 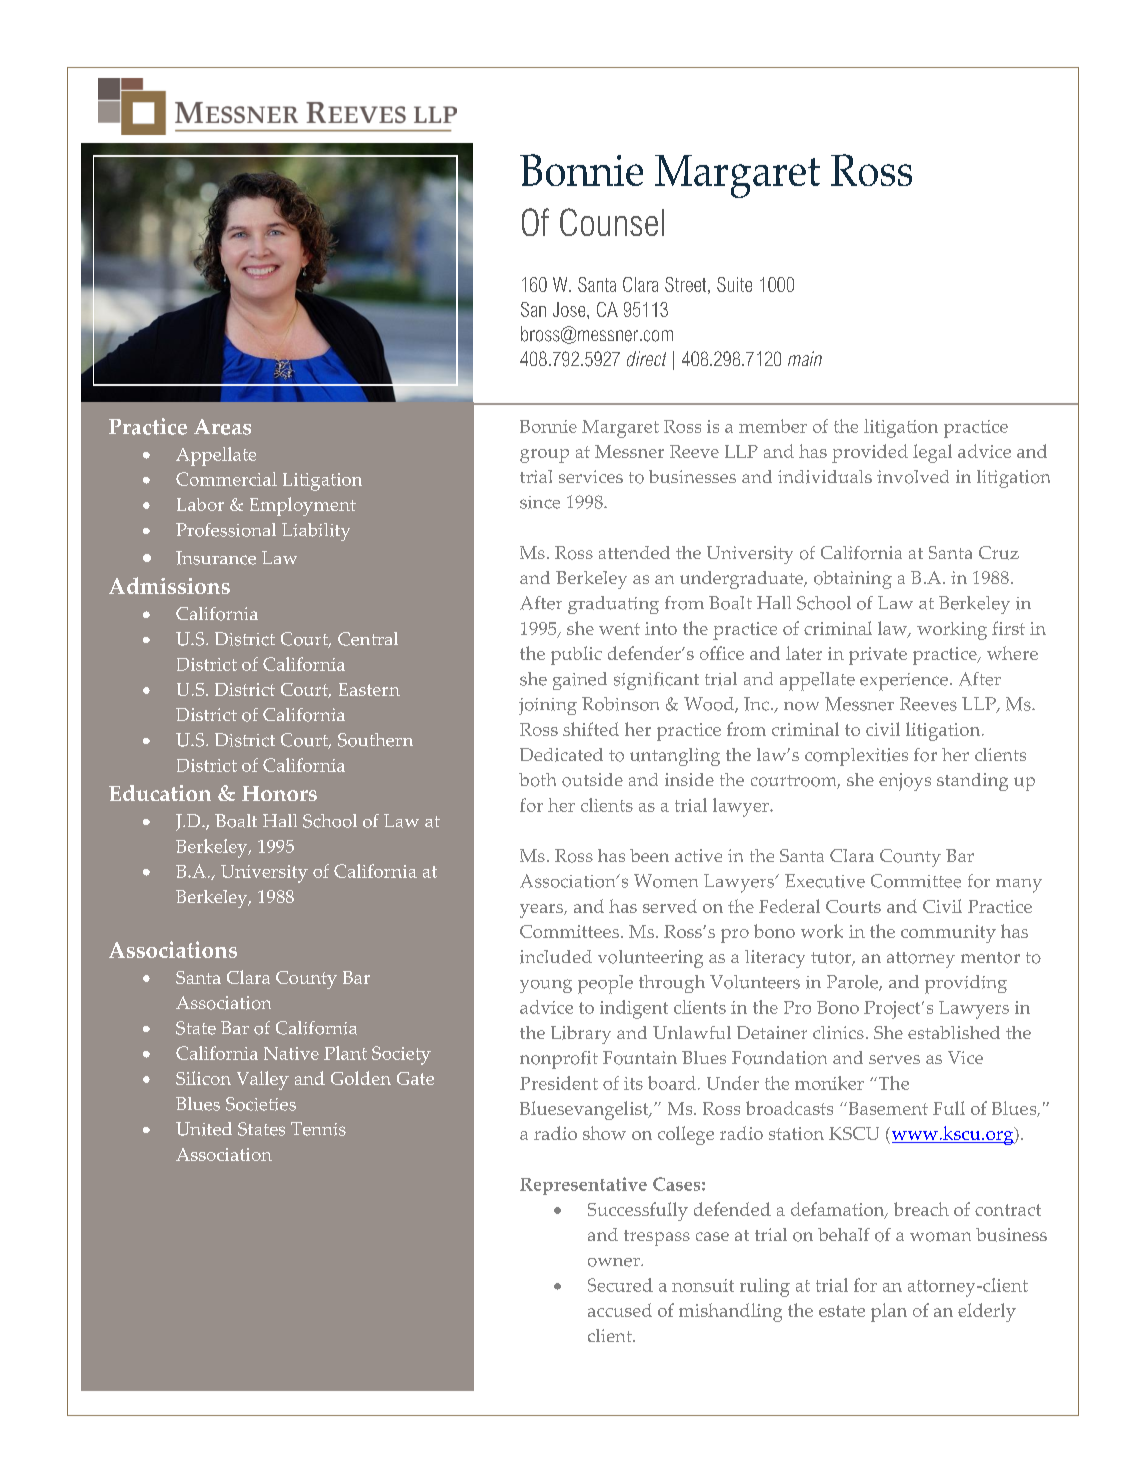 What do you see at coordinates (905, 782) in the page?
I see `enjoys` at bounding box center [905, 782].
